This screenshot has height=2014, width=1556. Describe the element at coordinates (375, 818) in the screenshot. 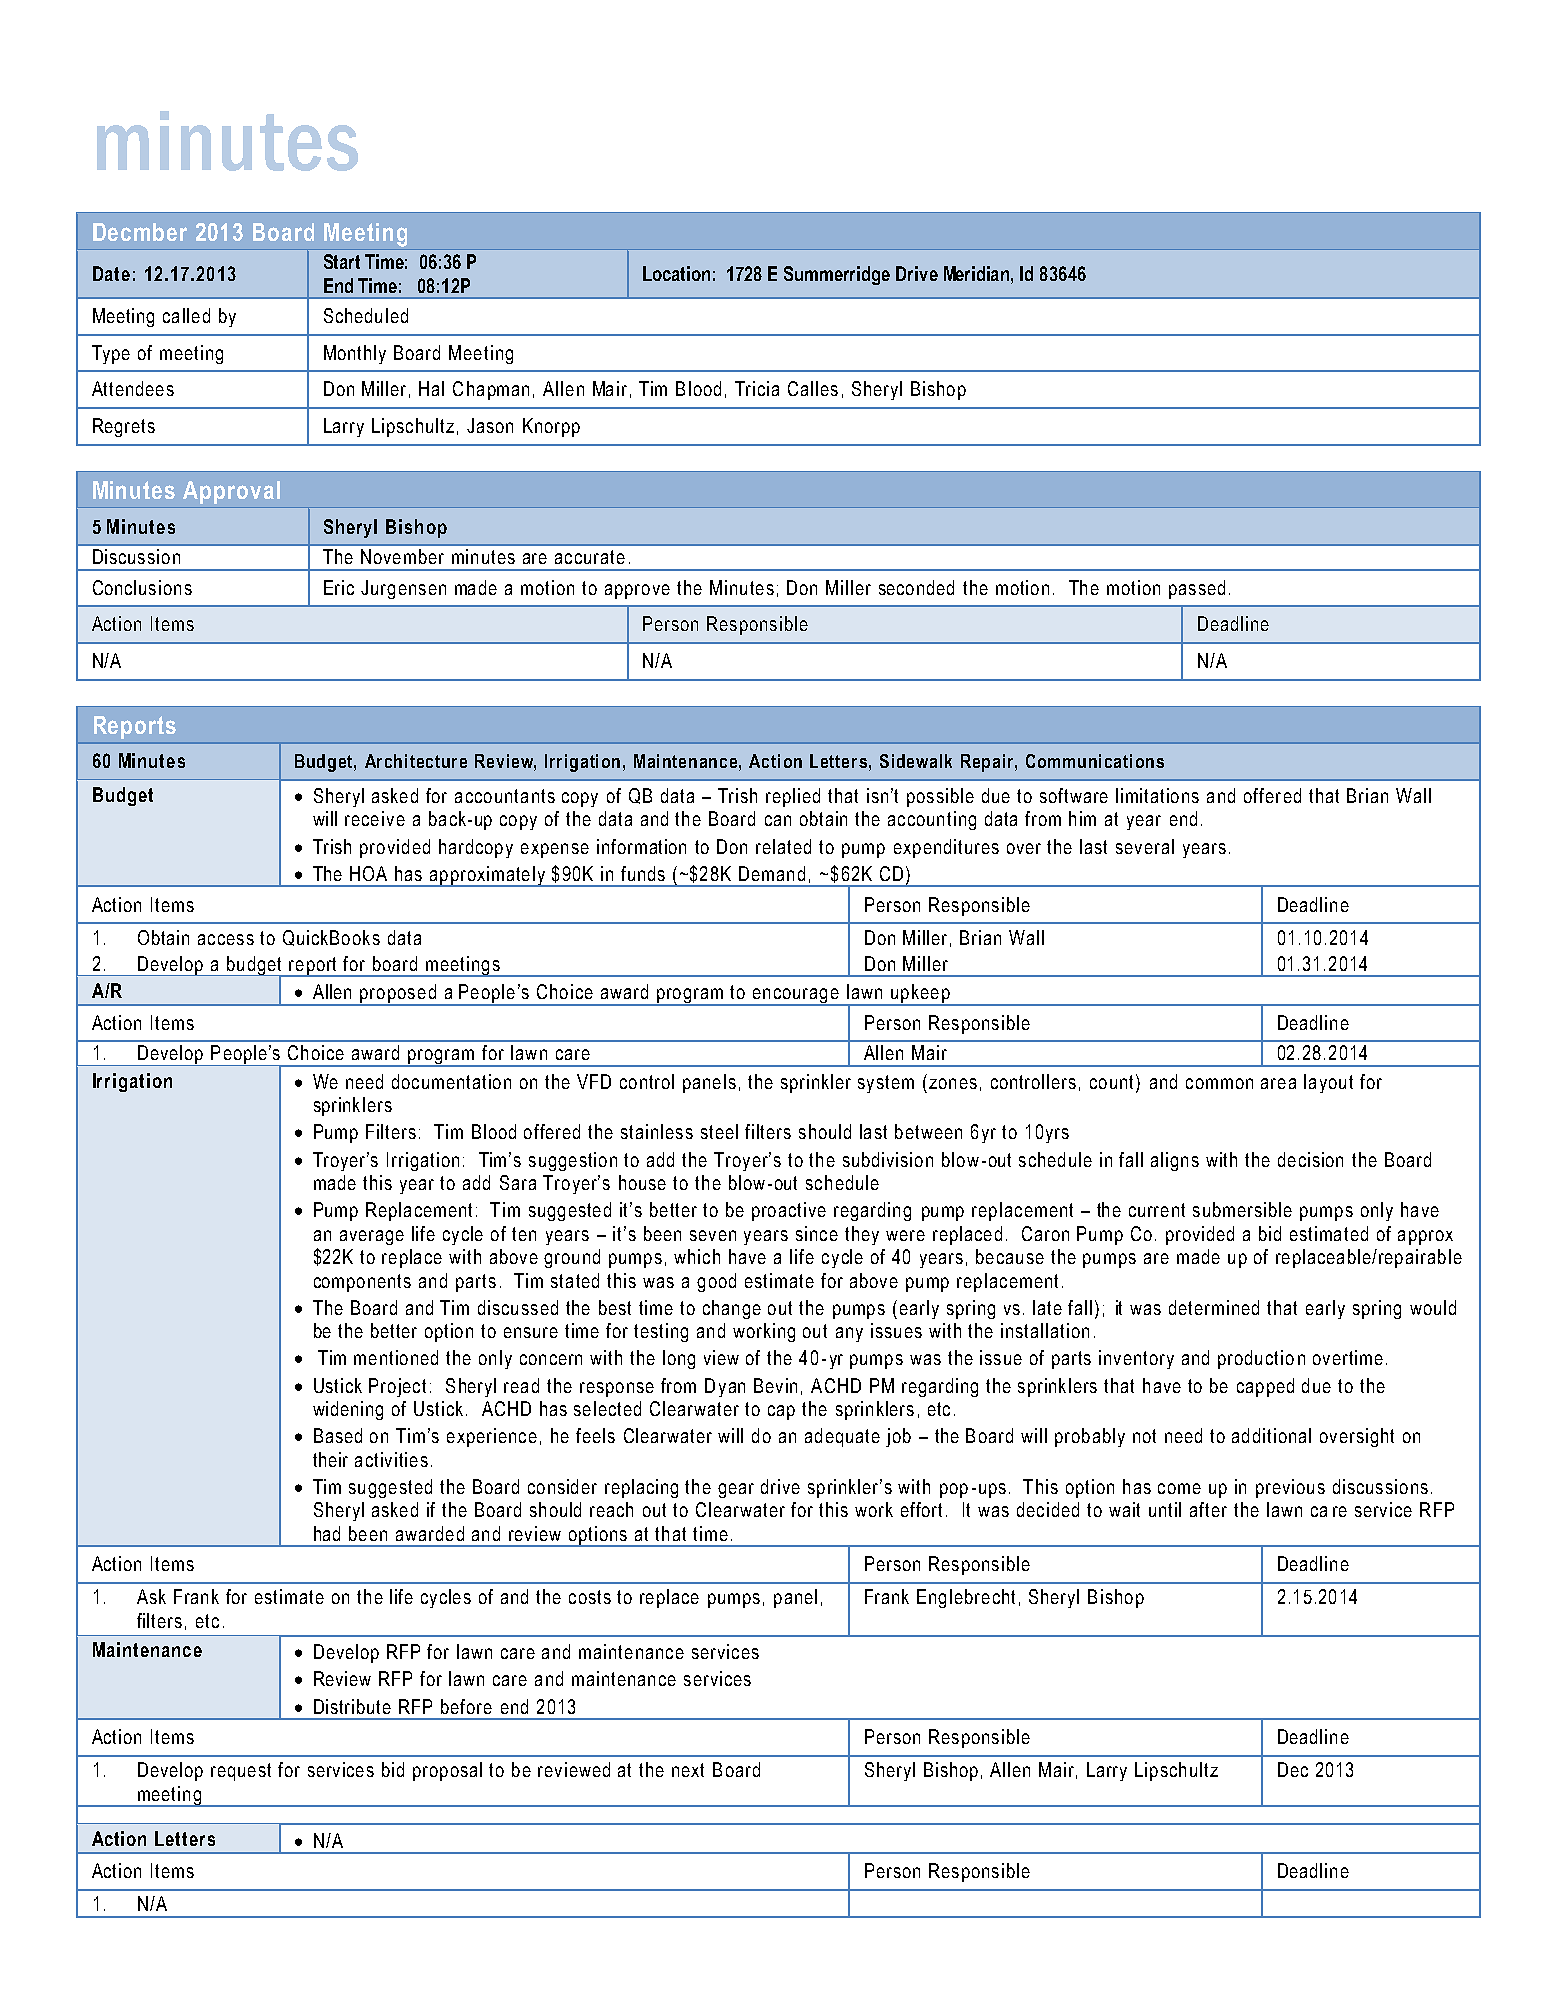

I see `receive` at that location.
